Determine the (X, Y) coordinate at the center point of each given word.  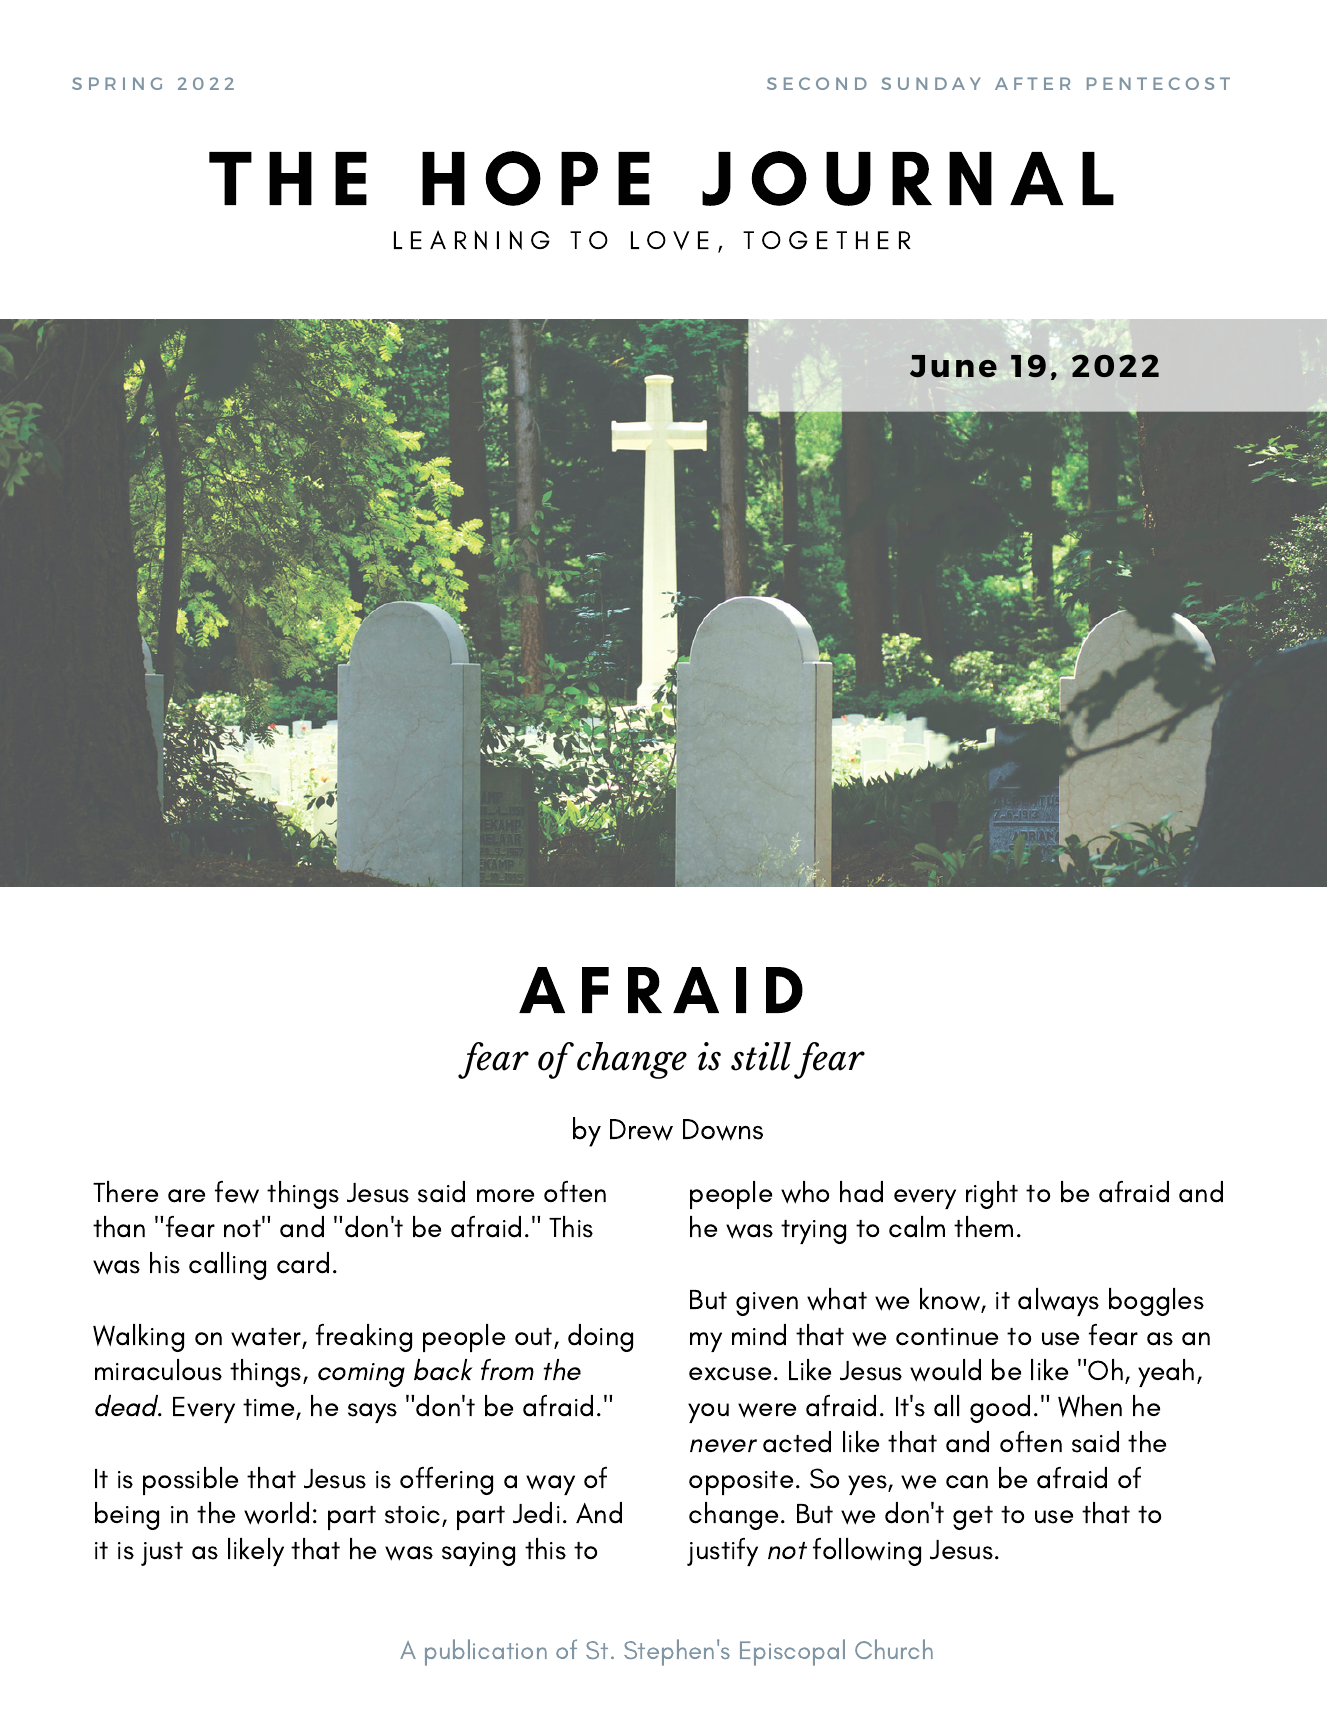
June (953, 366)
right (992, 1195)
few (237, 1192)
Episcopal (792, 1652)
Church (894, 1649)
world (276, 1513)
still (761, 1056)
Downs (723, 1130)
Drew (641, 1130)
